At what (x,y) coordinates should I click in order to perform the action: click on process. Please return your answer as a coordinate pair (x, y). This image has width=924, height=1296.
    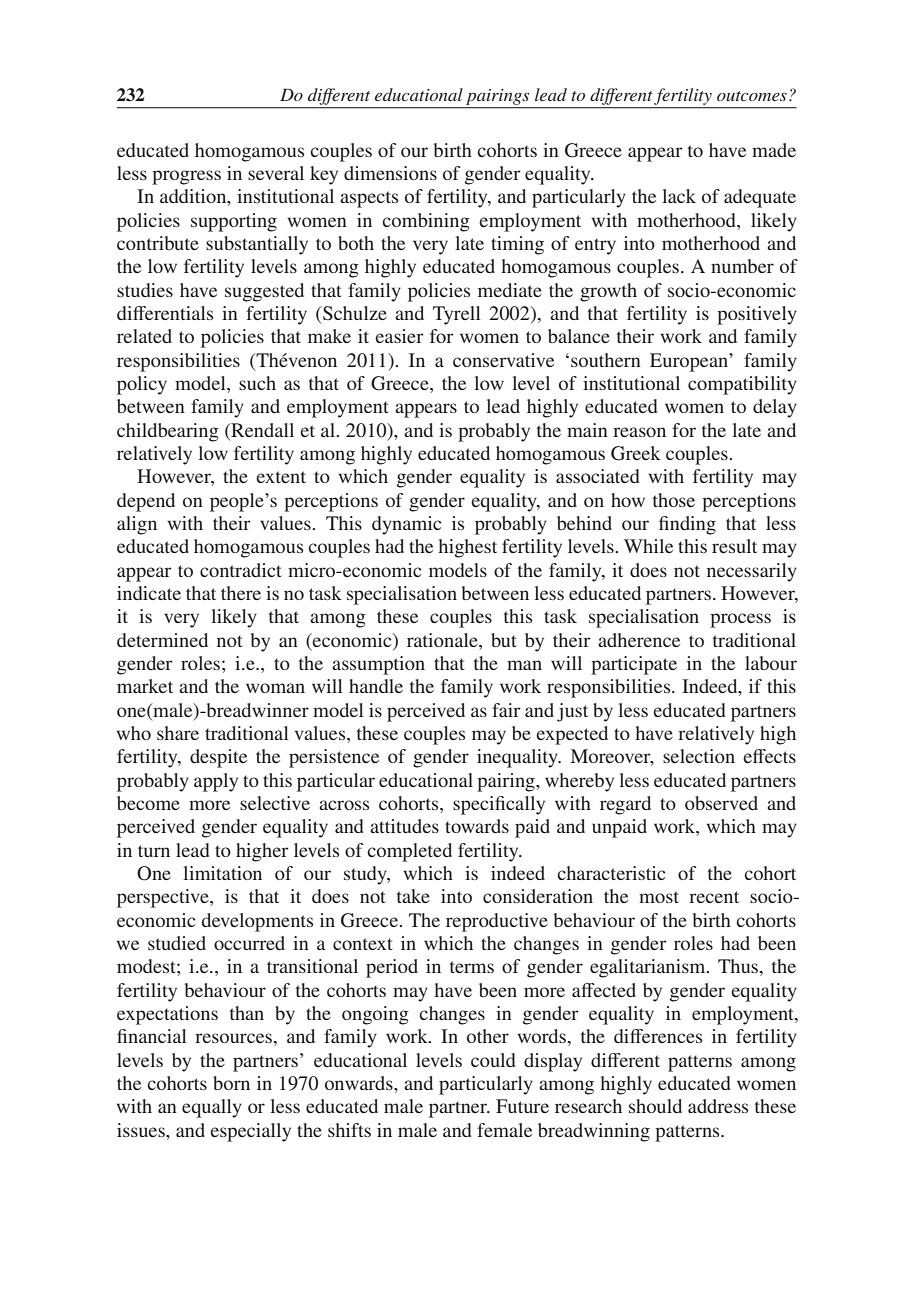
    Looking at the image, I should click on (740, 620).
